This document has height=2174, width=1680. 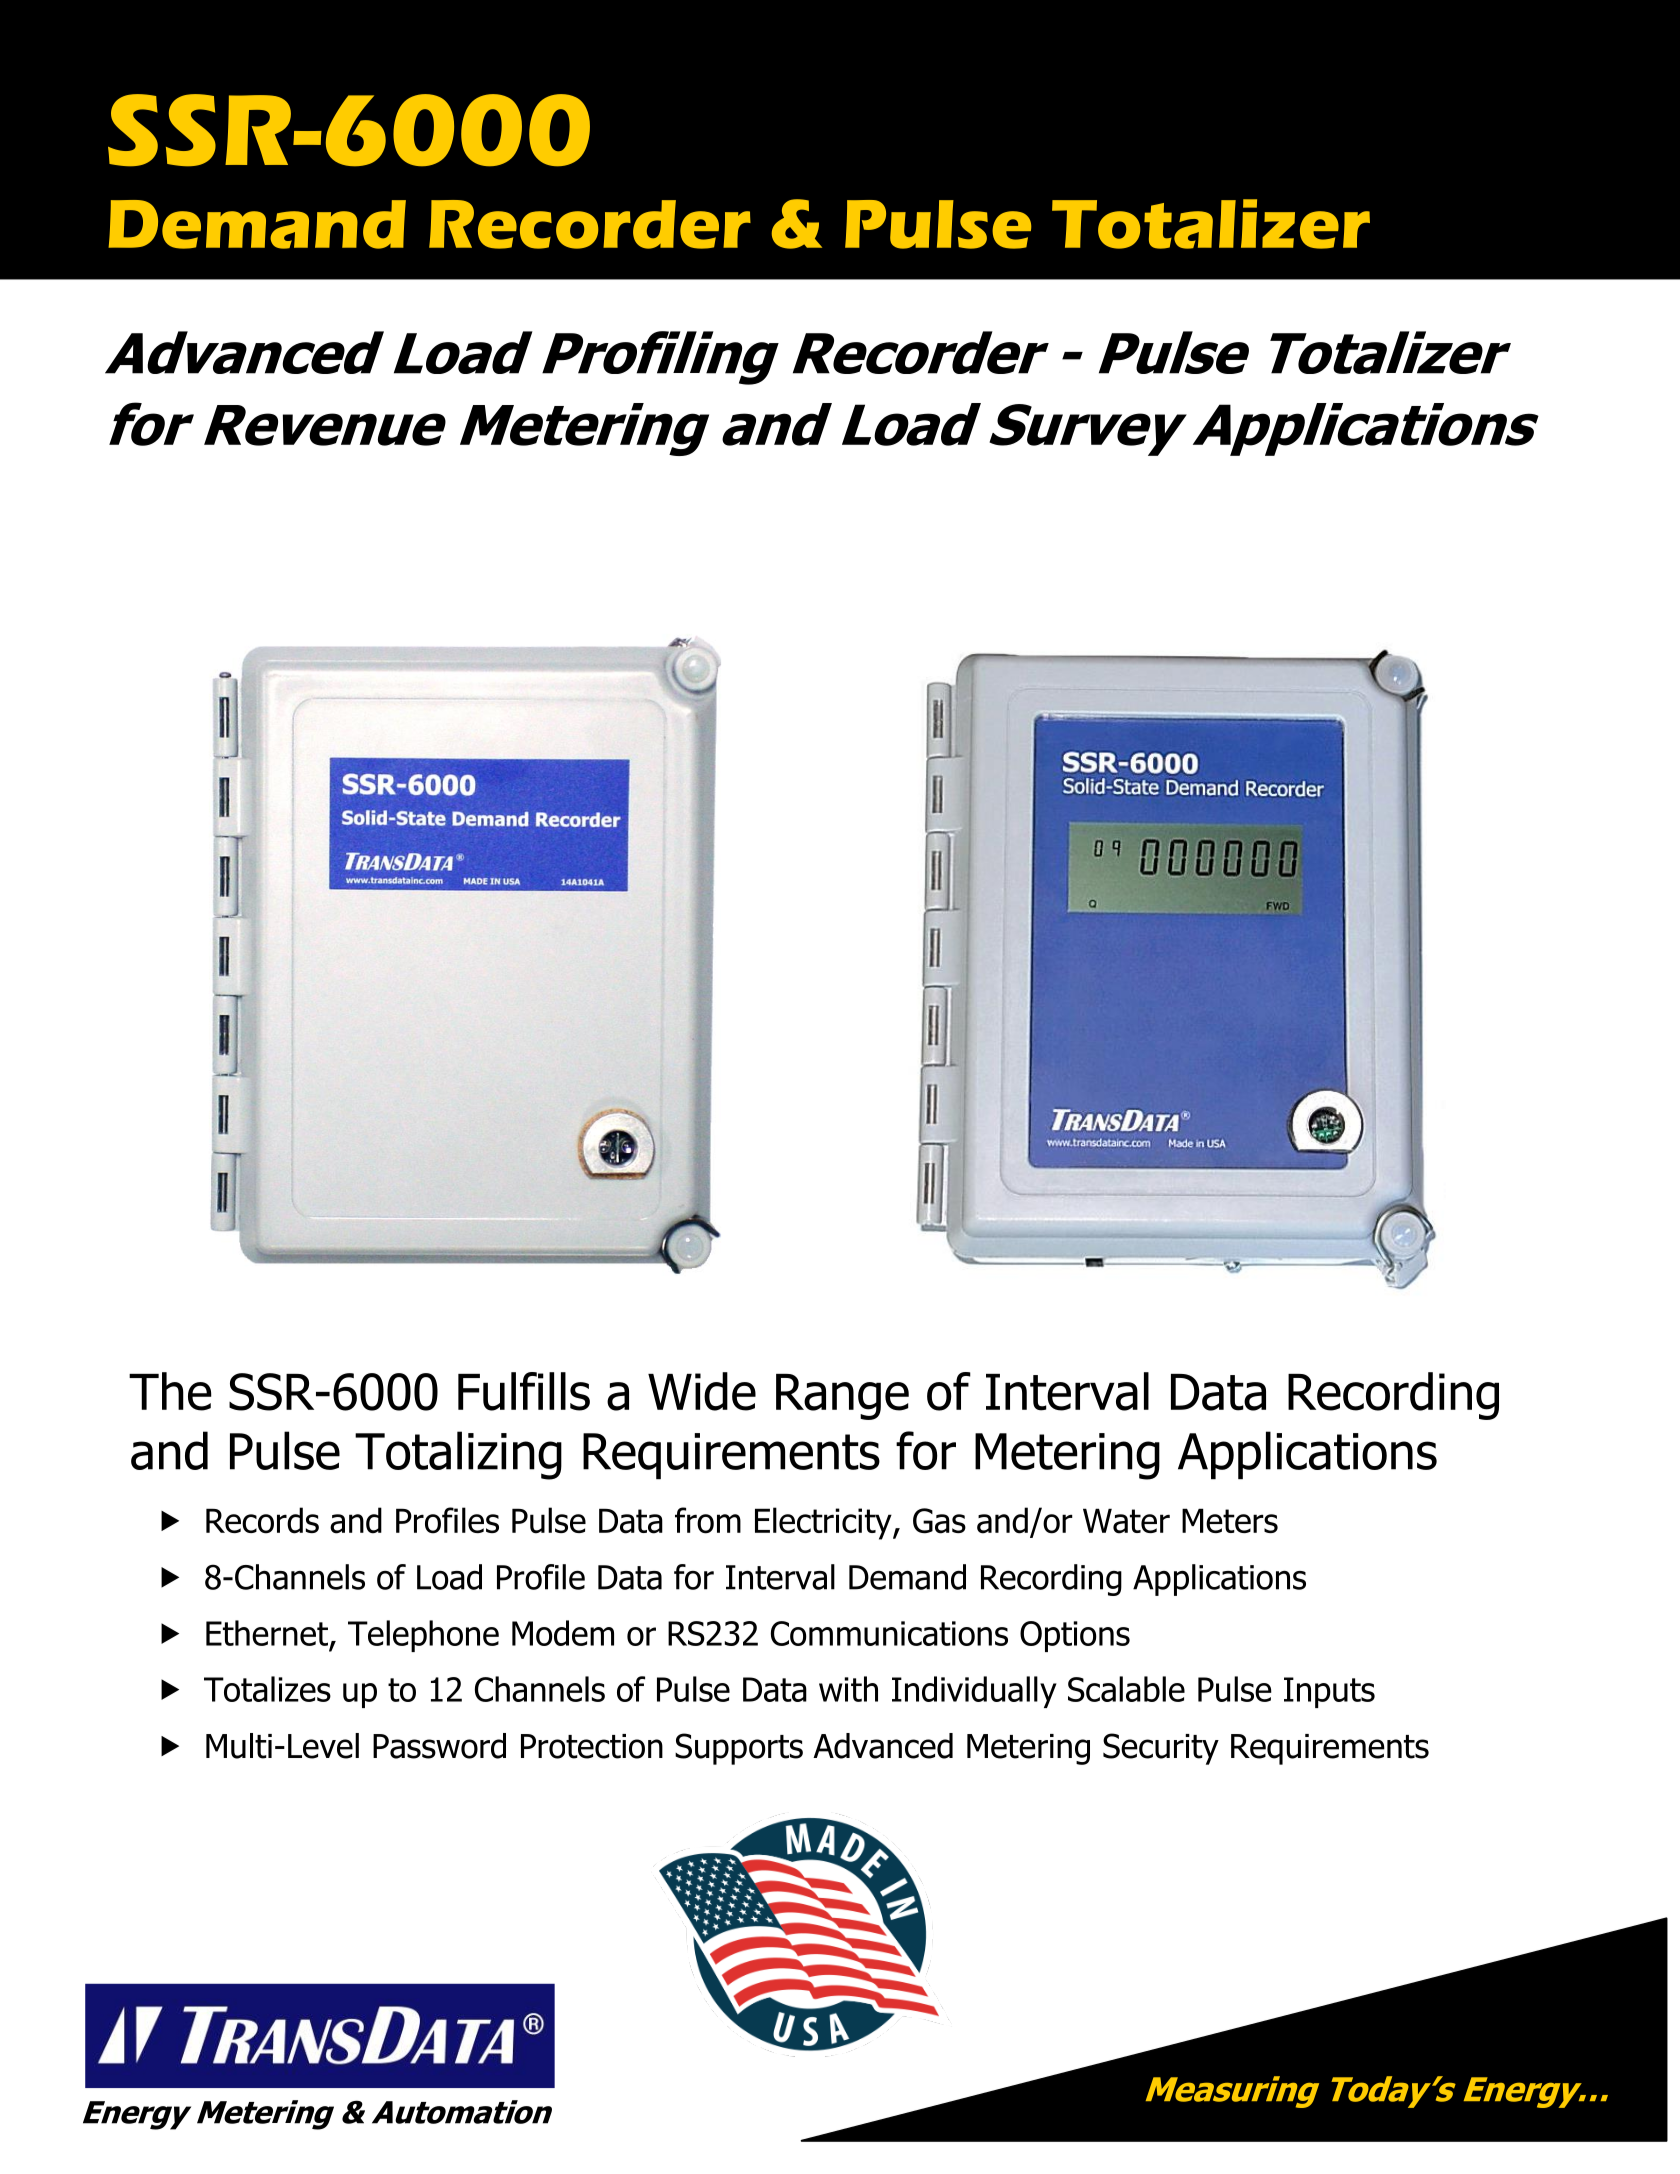 I want to click on Range, so click(x=842, y=1397).
